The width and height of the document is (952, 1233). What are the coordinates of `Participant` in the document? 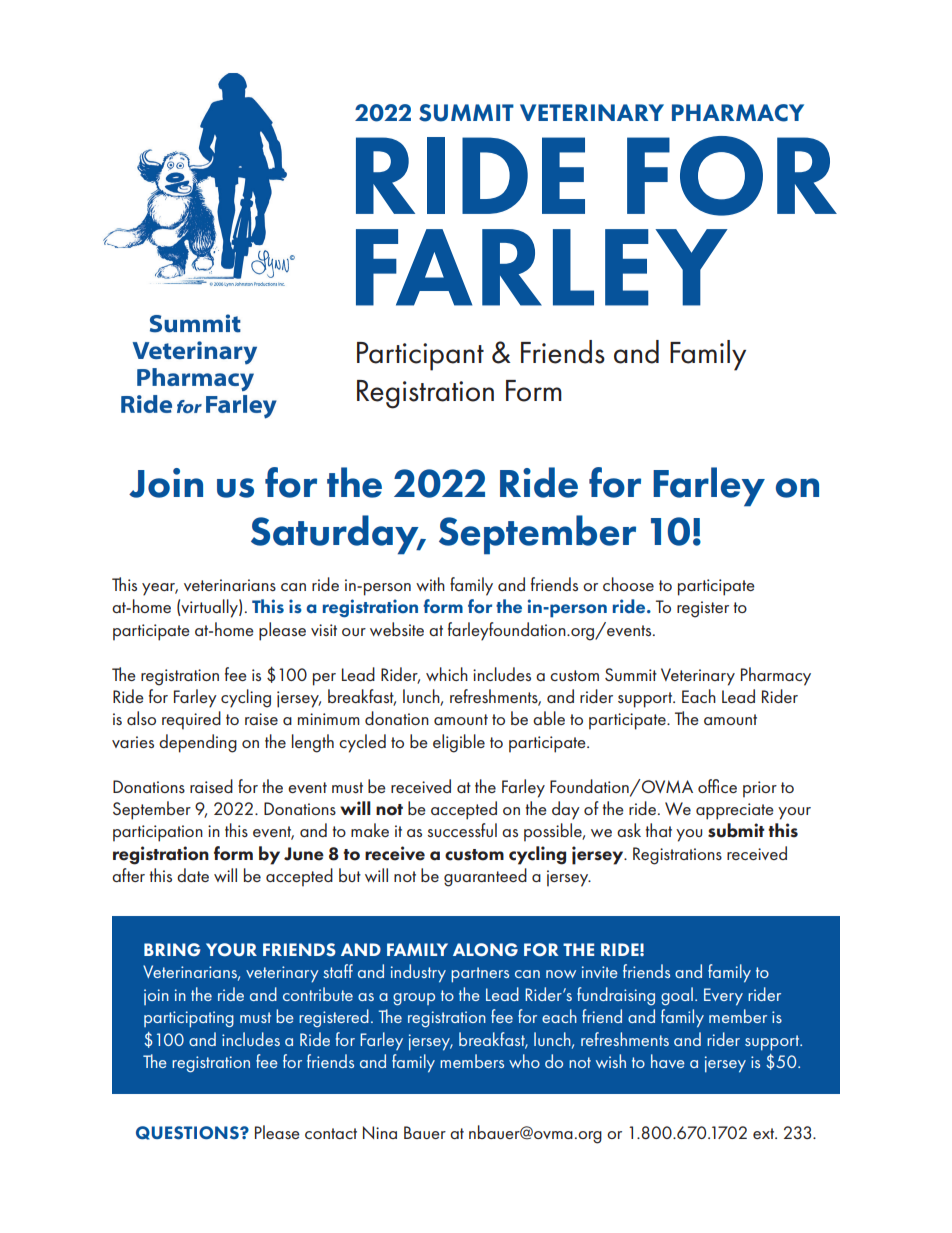 It's located at (420, 356).
